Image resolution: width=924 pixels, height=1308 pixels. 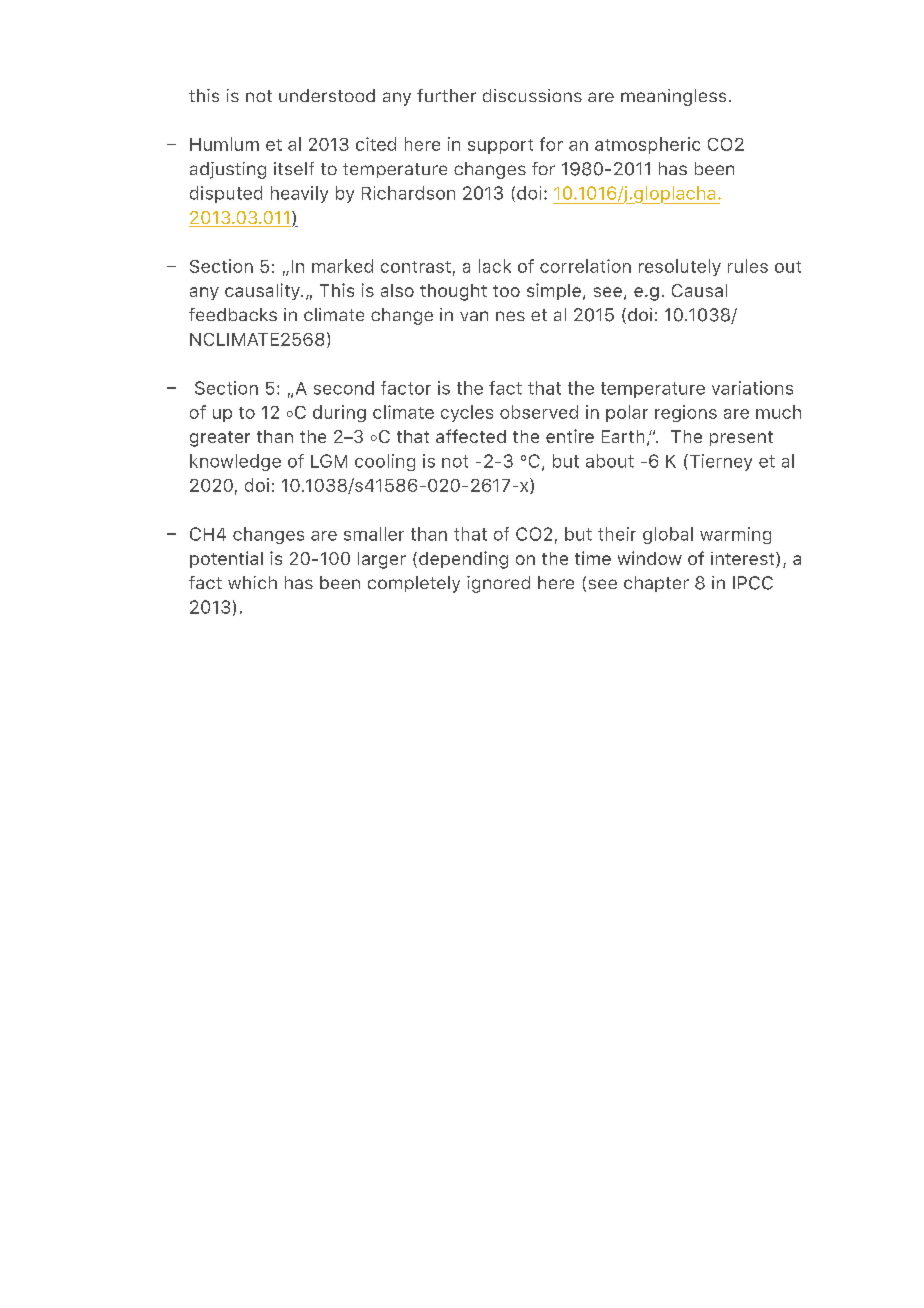 What do you see at coordinates (339, 413) in the document?
I see `during` at bounding box center [339, 413].
